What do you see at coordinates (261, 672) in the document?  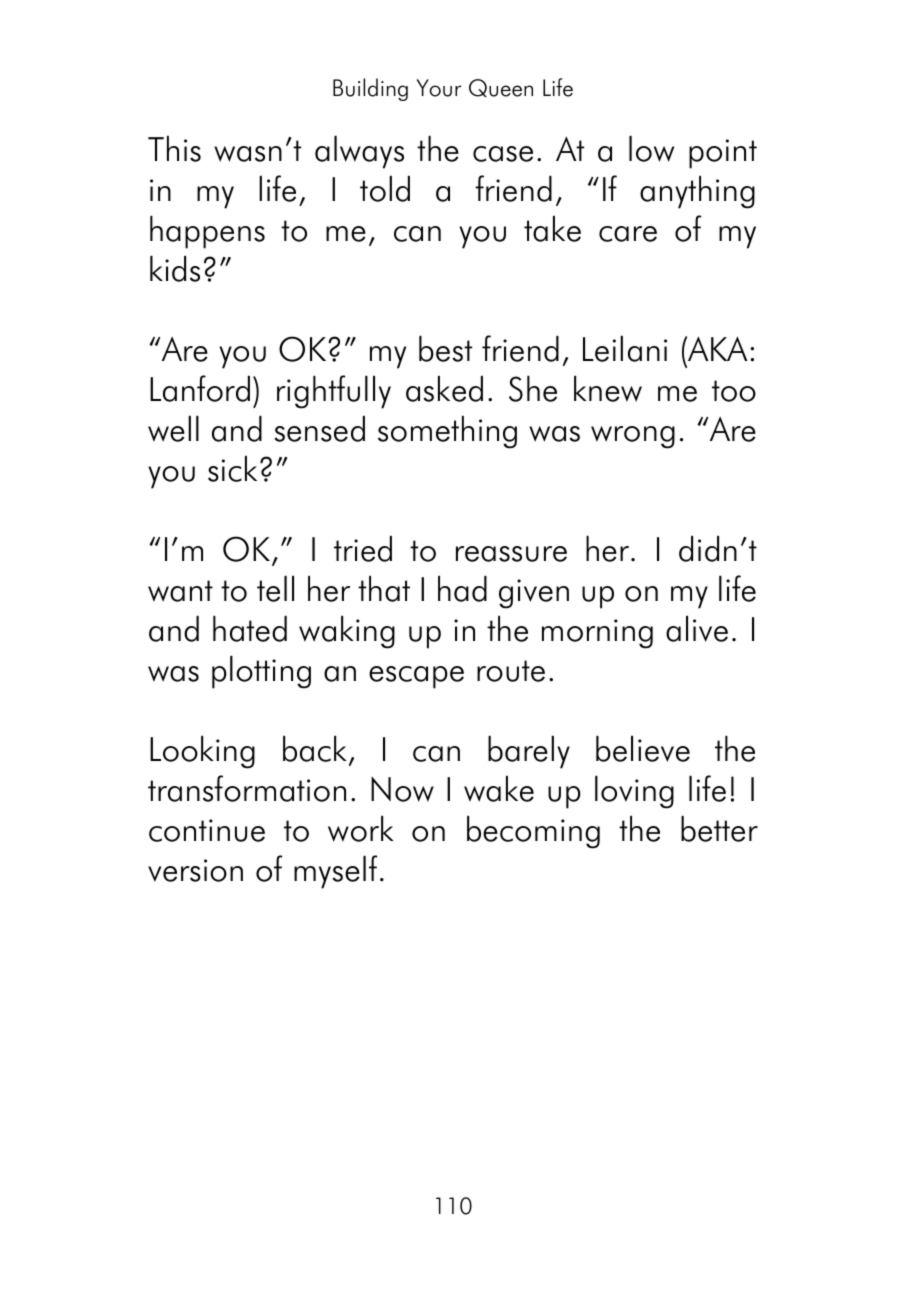 I see `plotting` at bounding box center [261, 672].
